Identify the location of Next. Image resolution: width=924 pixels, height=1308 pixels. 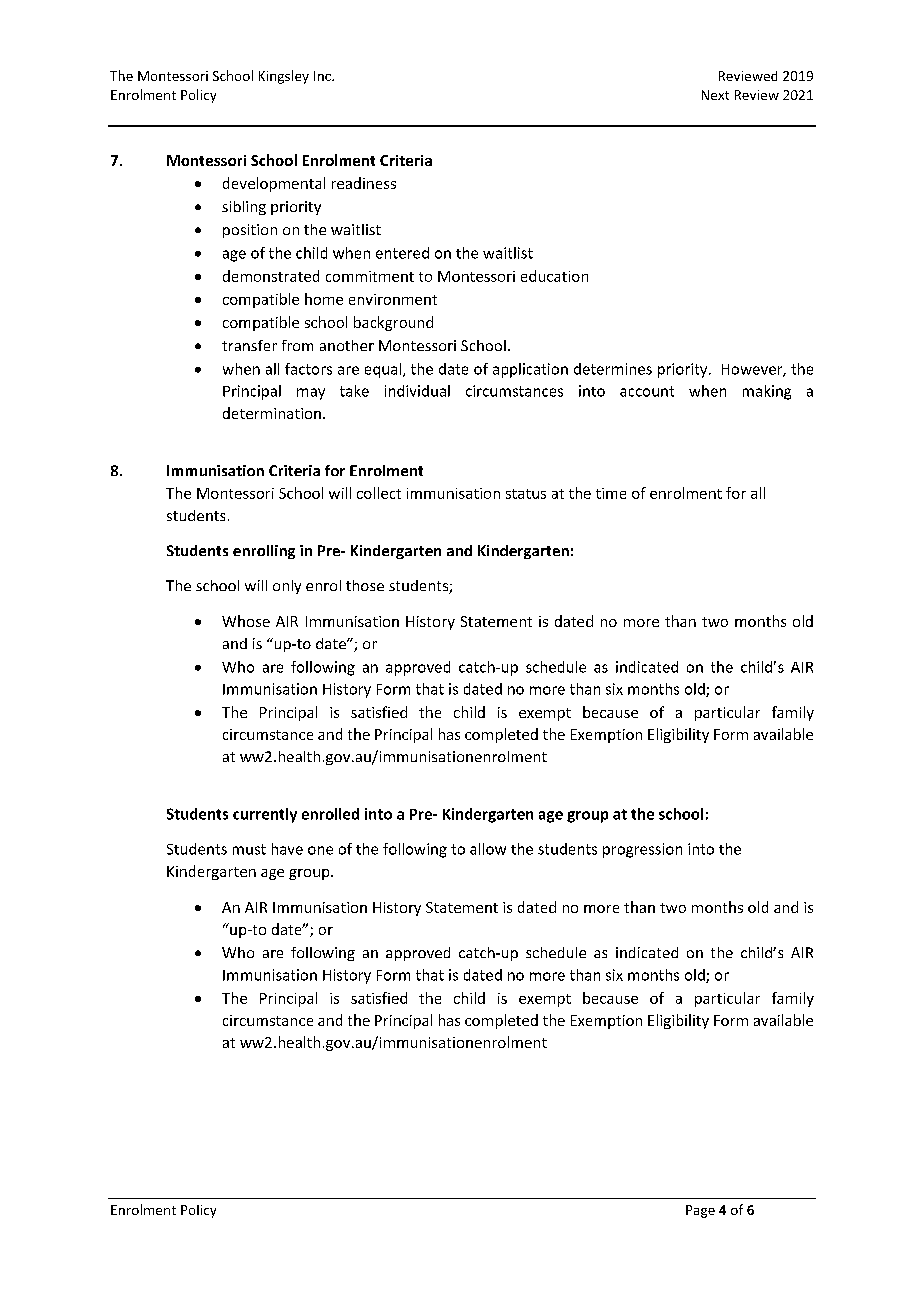
(715, 95).
